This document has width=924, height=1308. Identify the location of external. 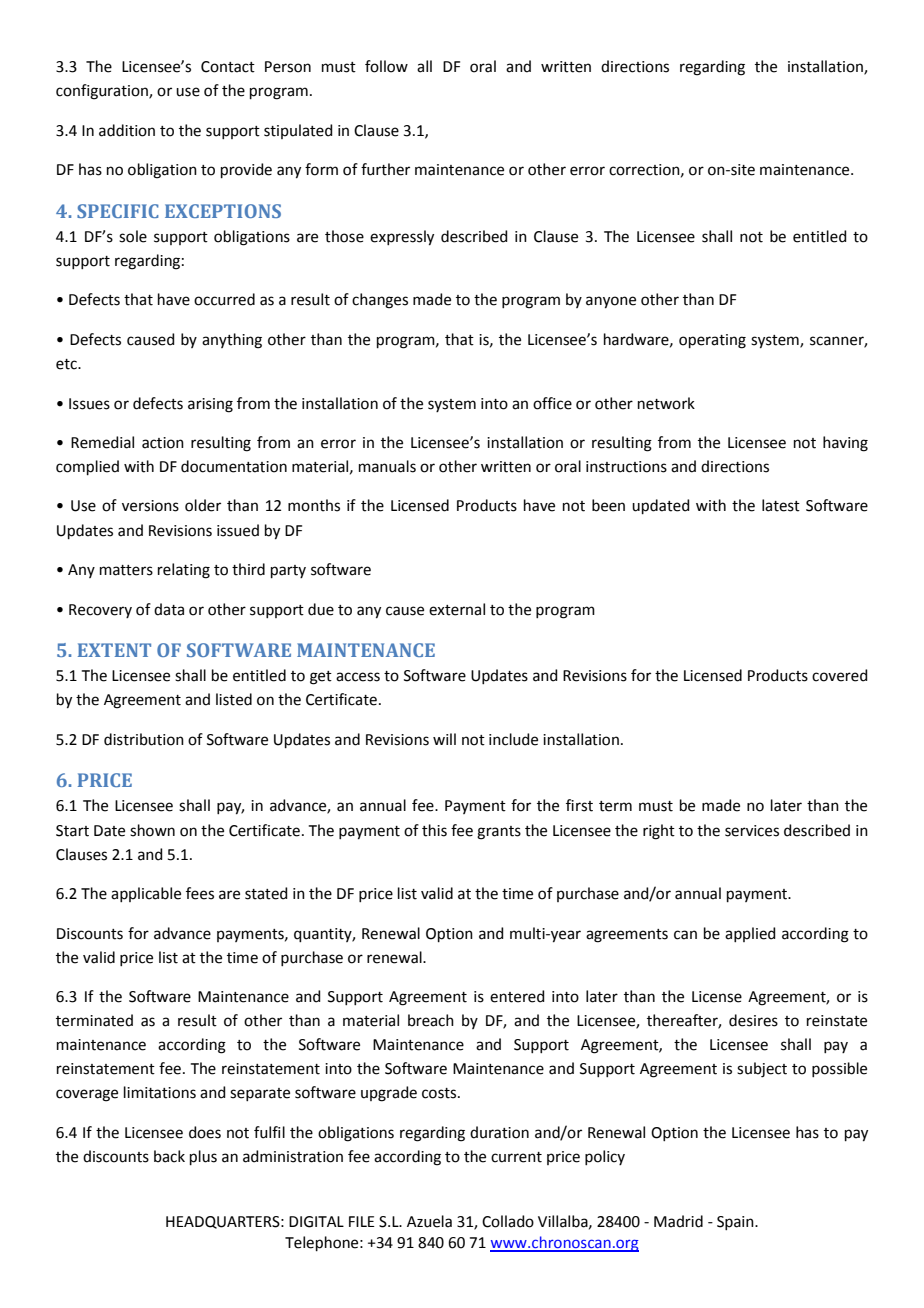
(457, 609).
